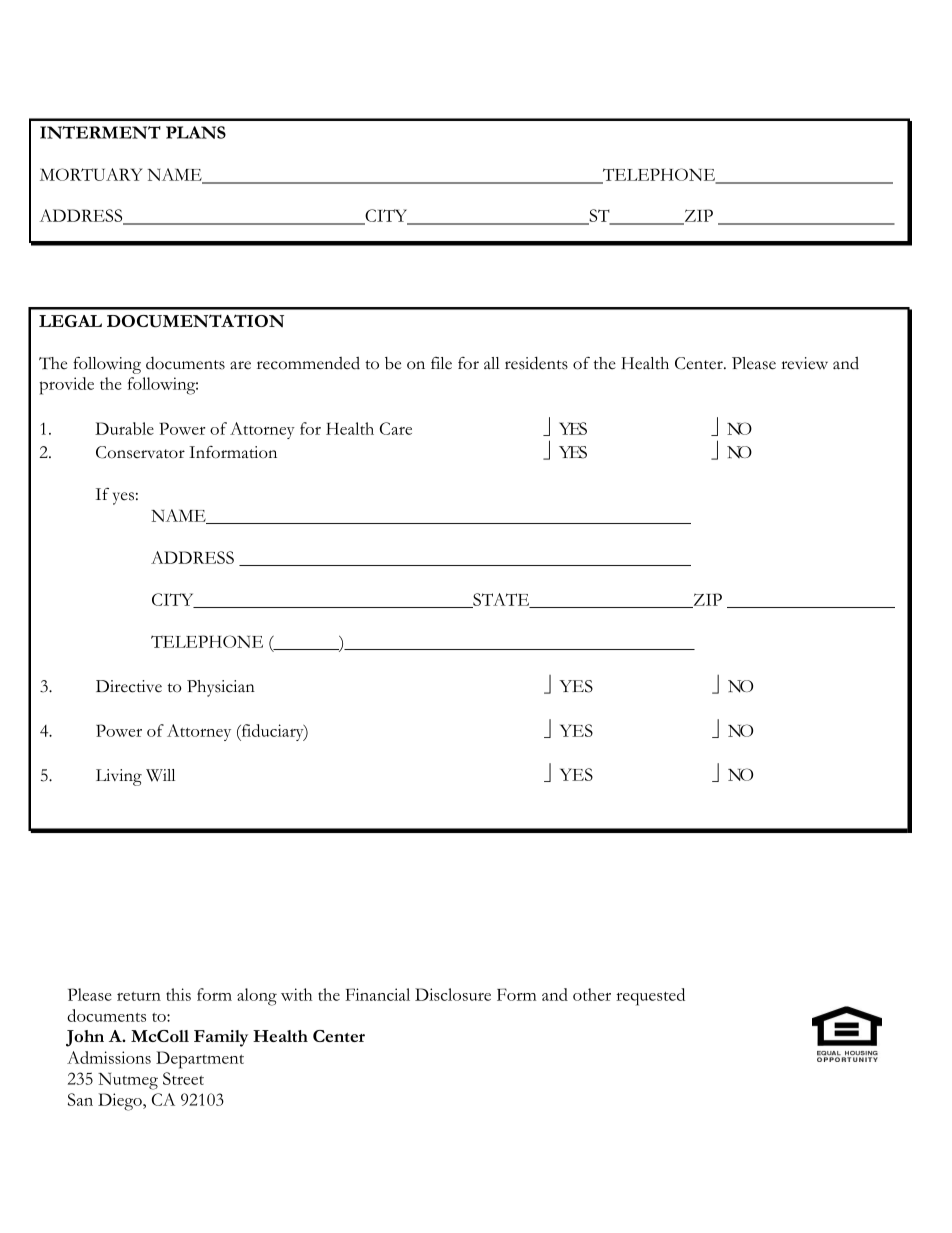 The height and width of the screenshot is (1233, 952). I want to click on requested, so click(650, 997).
